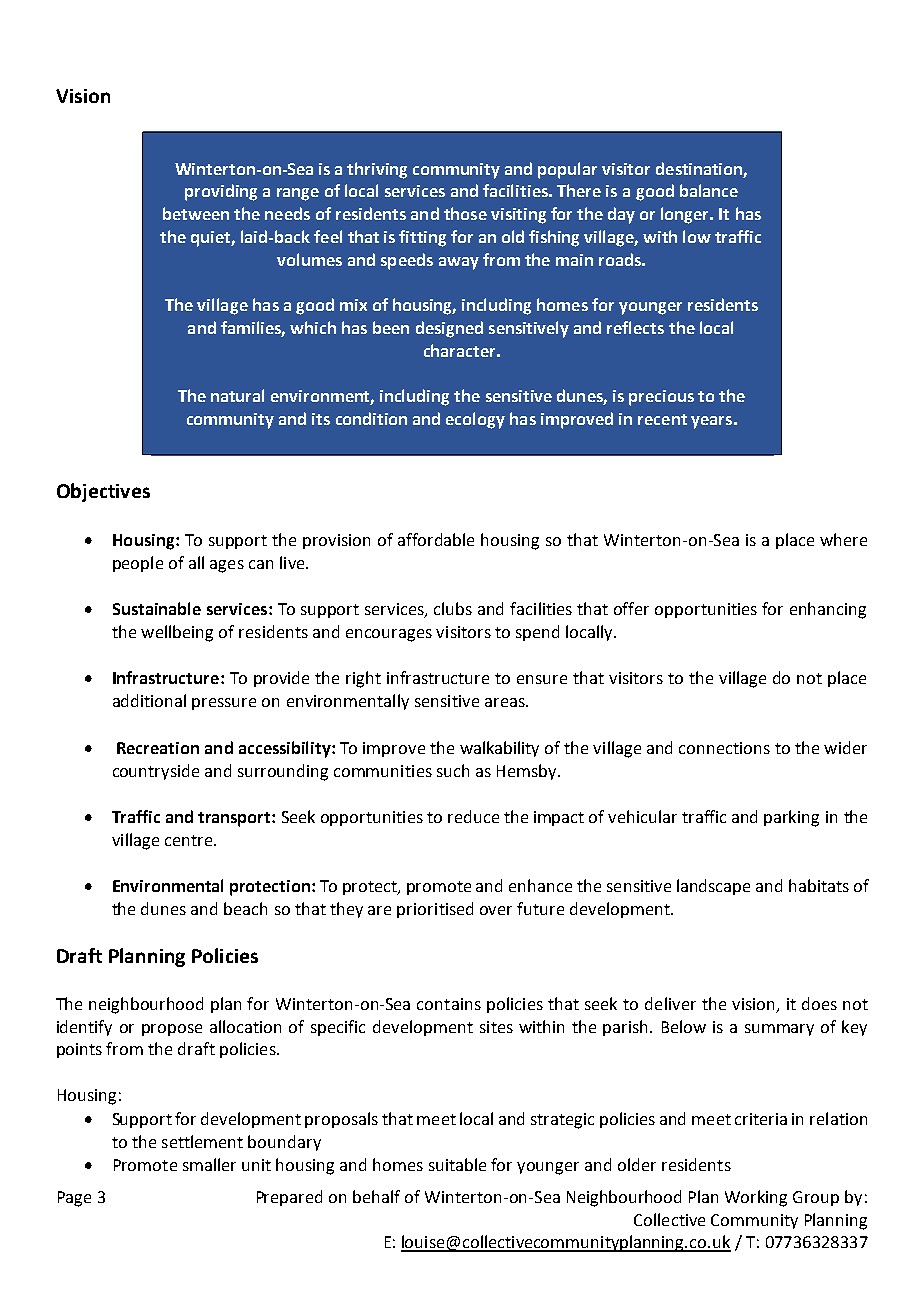 The image size is (924, 1308). Describe the element at coordinates (245, 908) in the document. I see `beach` at that location.
